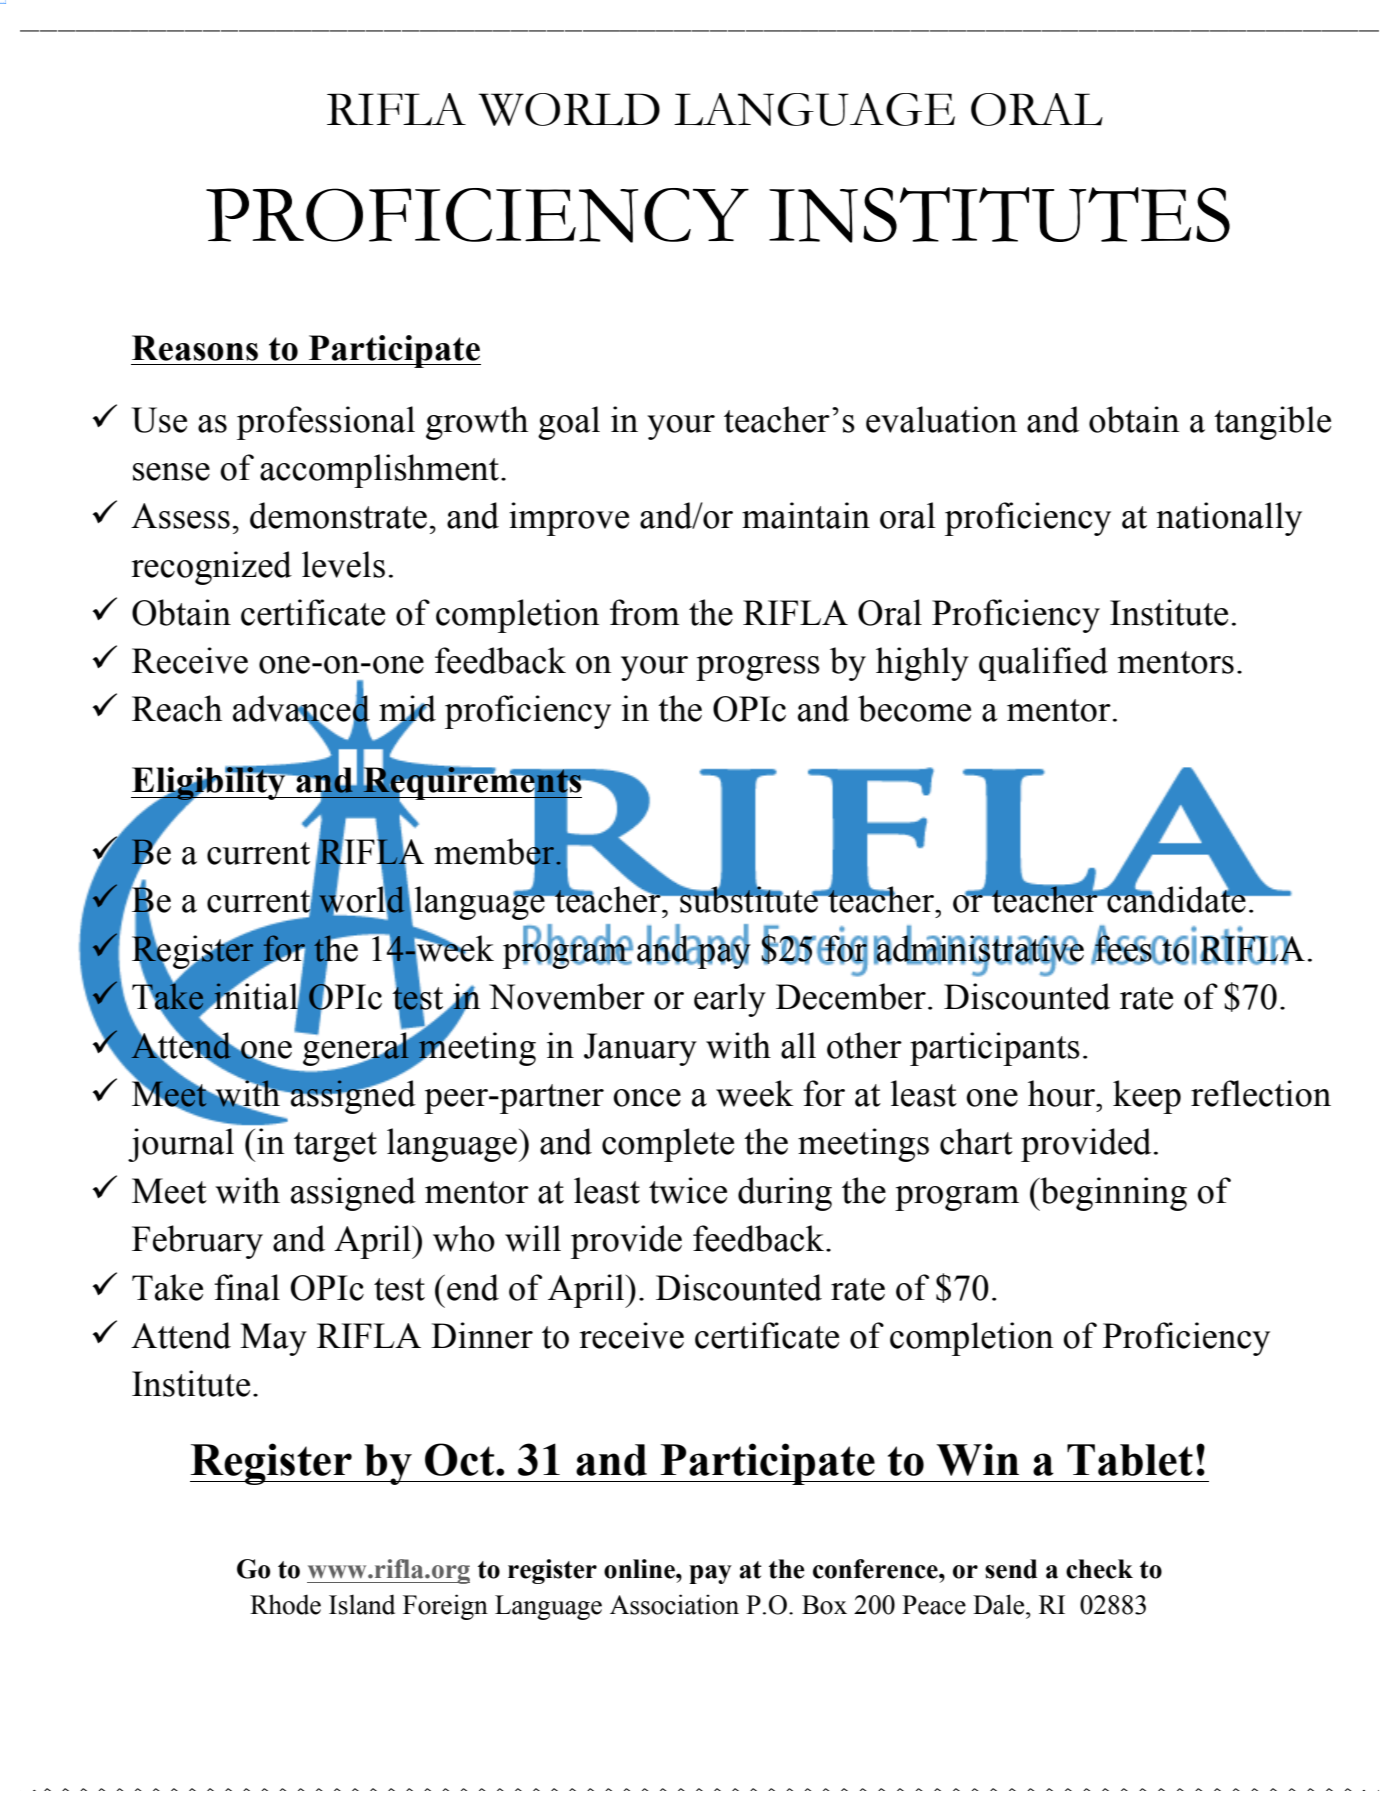 This screenshot has width=1399, height=1811. Describe the element at coordinates (326, 423) in the screenshot. I see `professional` at that location.
